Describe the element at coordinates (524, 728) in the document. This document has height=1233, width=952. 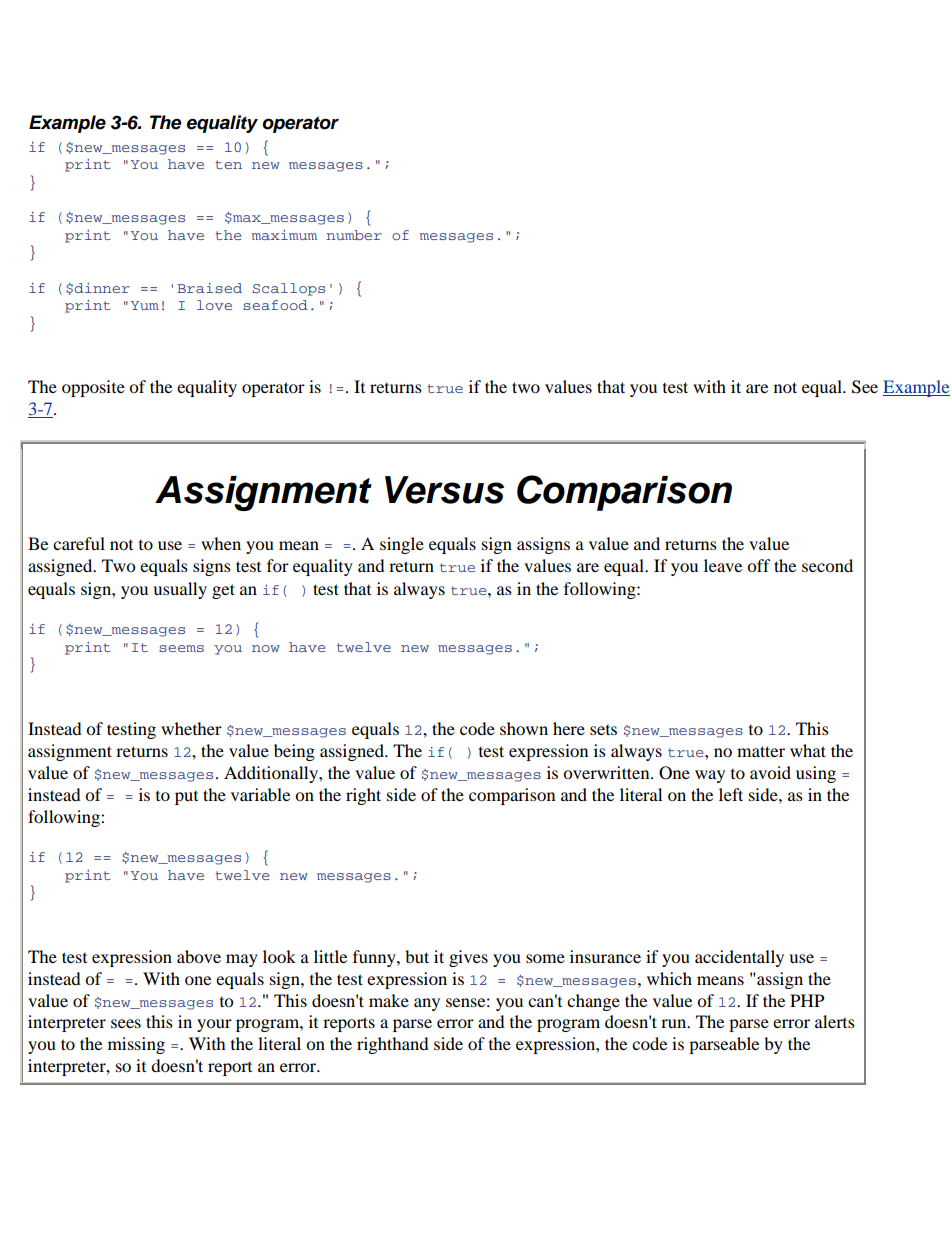
I see `shown` at that location.
